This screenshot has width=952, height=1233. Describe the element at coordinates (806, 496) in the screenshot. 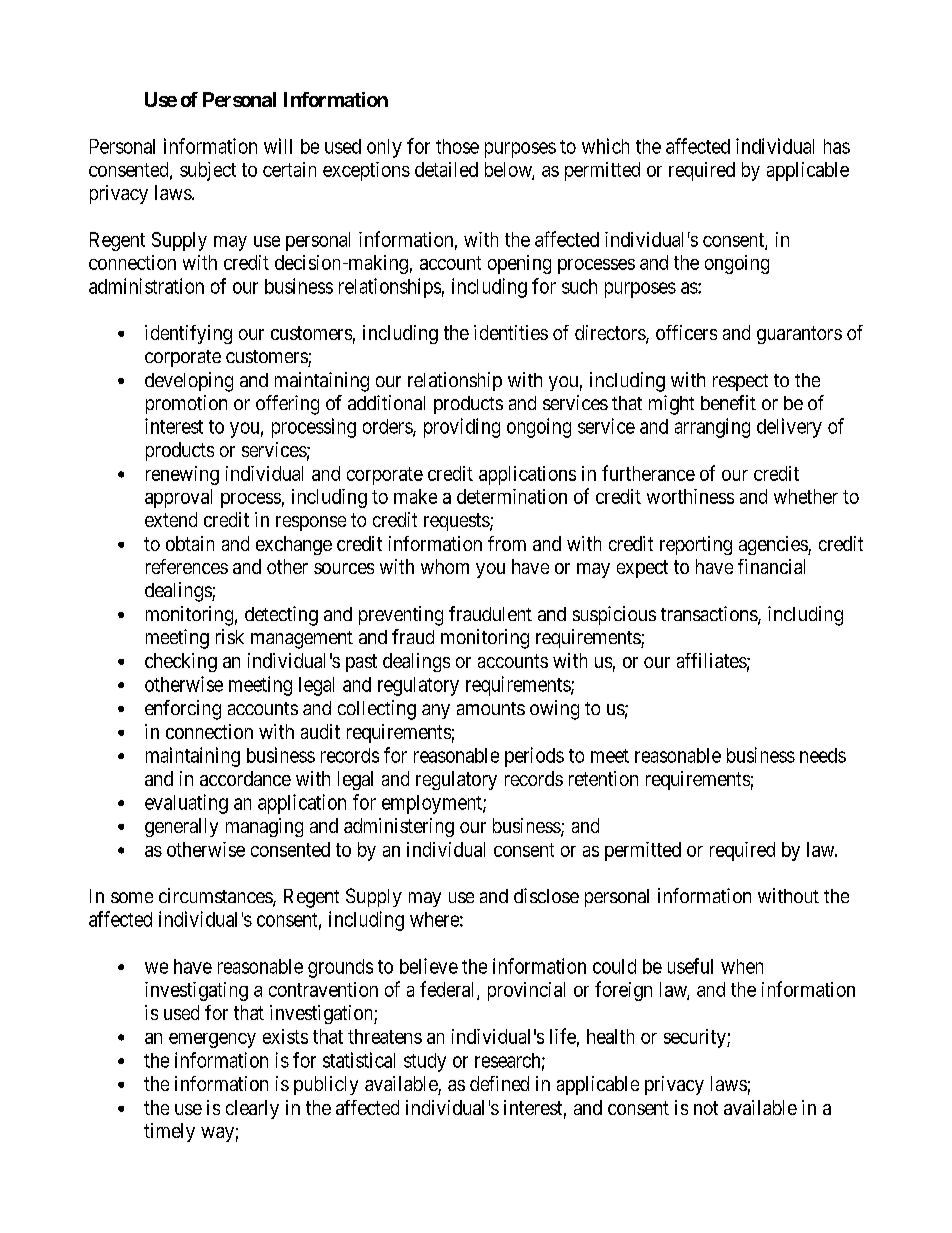

I see `whether` at that location.
